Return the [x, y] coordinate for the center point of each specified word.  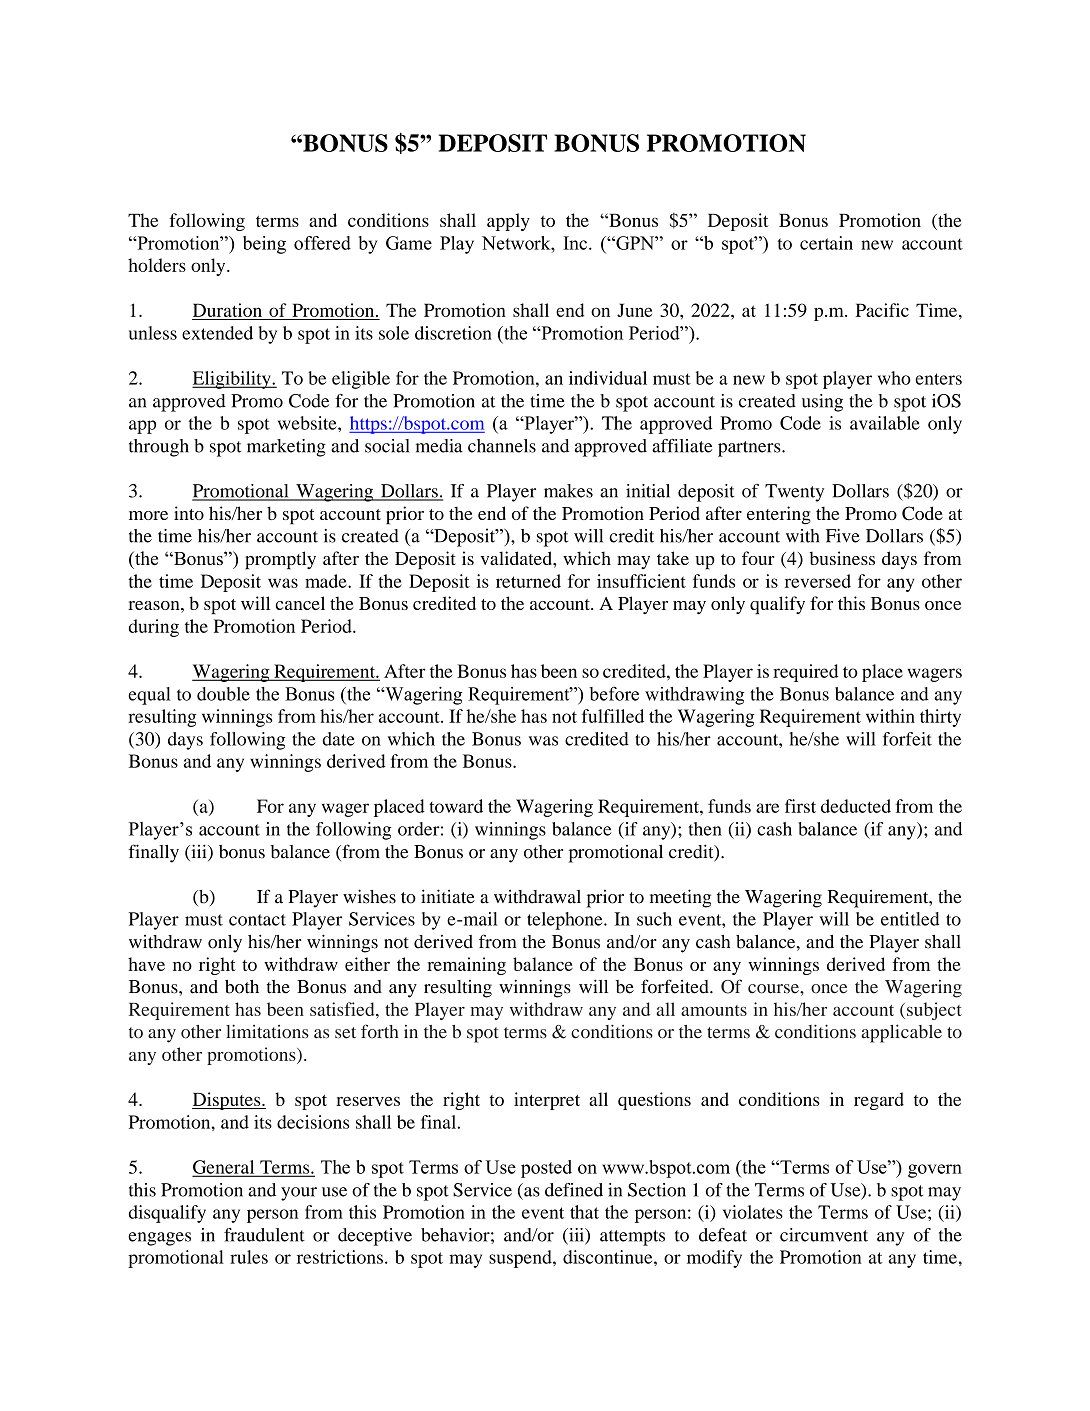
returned [528, 581]
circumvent [824, 1235]
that [584, 1212]
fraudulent [264, 1235]
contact [257, 920]
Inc [575, 243]
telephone [566, 921]
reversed [818, 581]
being [264, 245]
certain [826, 243]
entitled [910, 919]
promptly [280, 560]
